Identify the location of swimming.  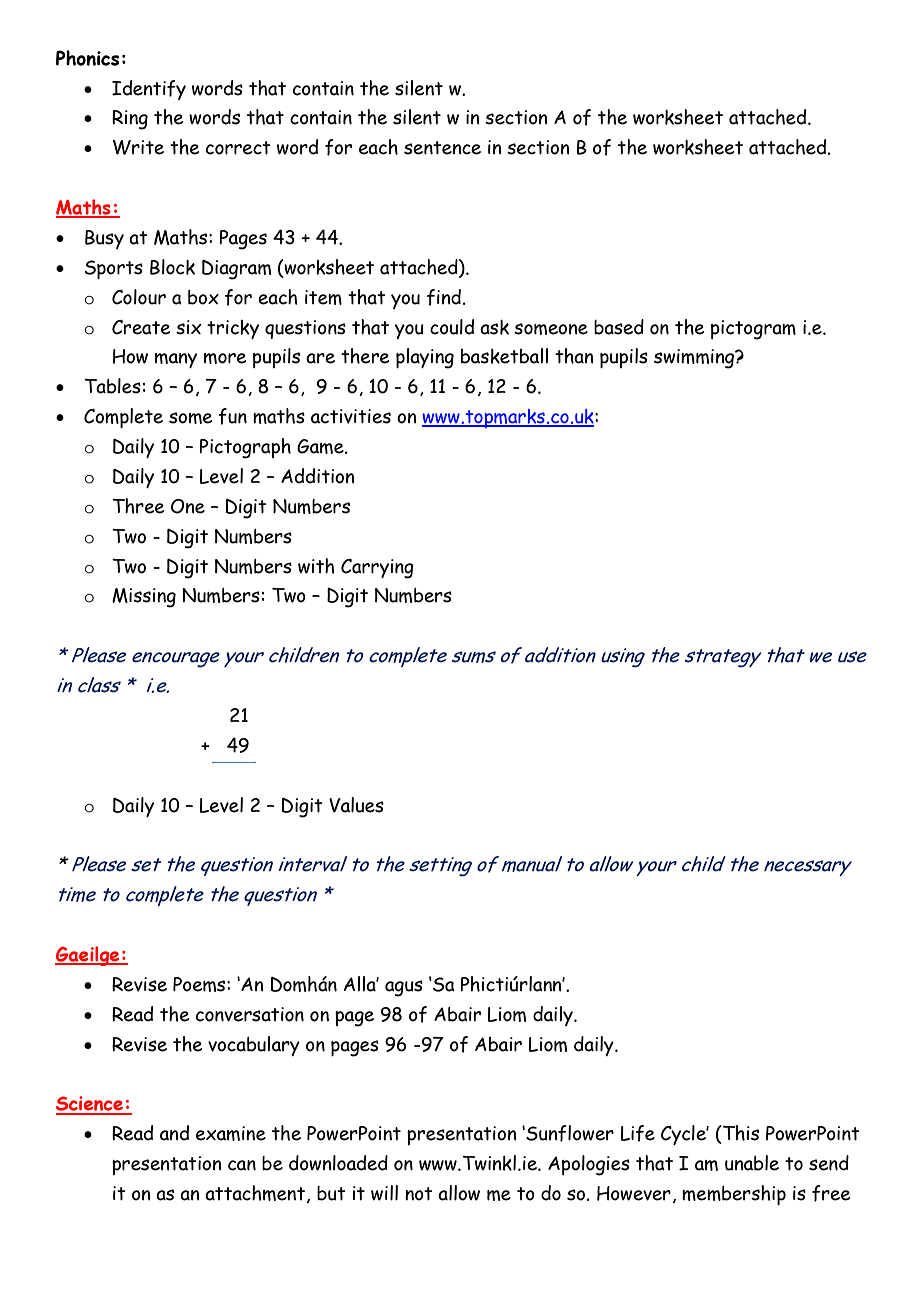
(695, 359).
